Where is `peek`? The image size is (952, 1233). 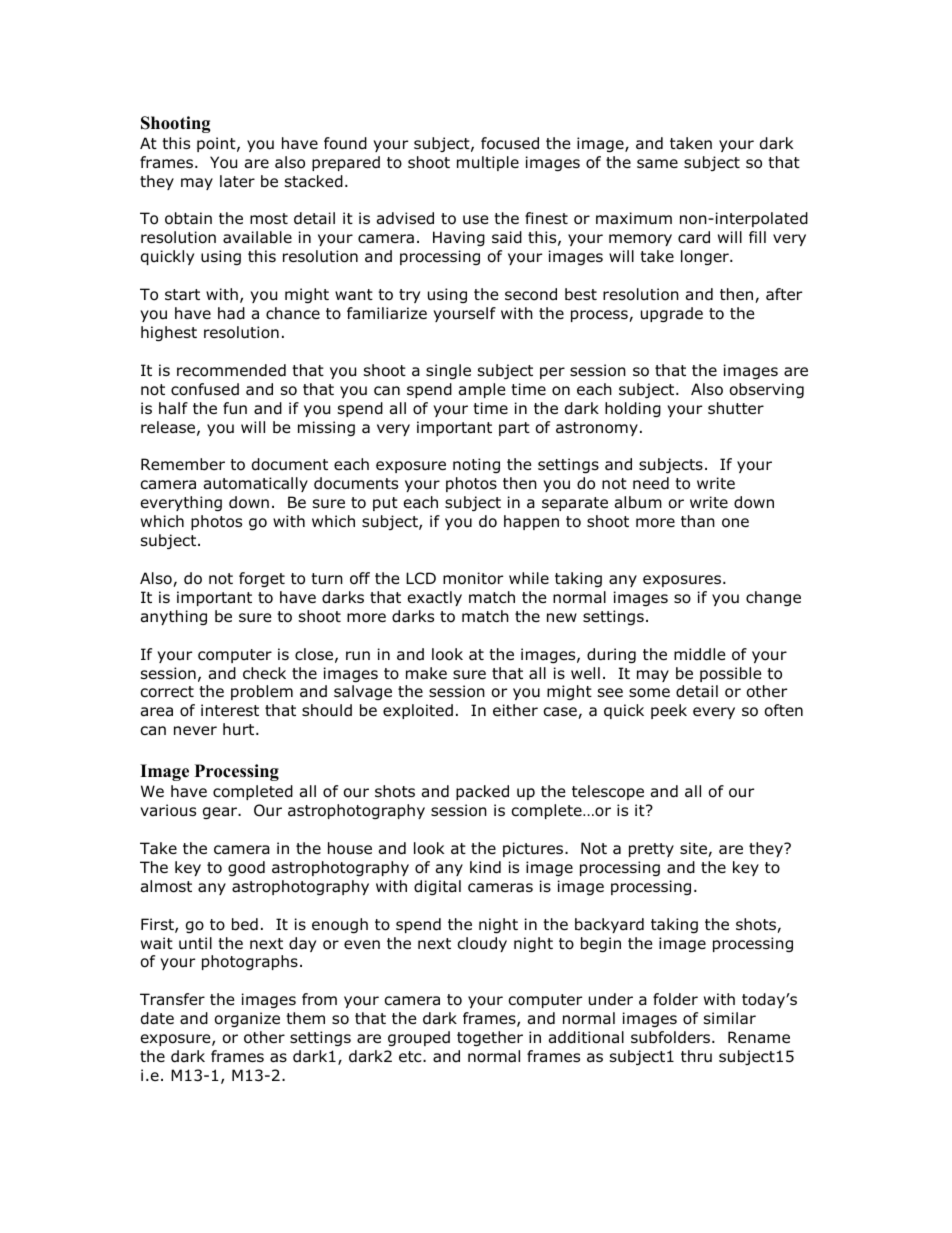 peek is located at coordinates (669, 711).
